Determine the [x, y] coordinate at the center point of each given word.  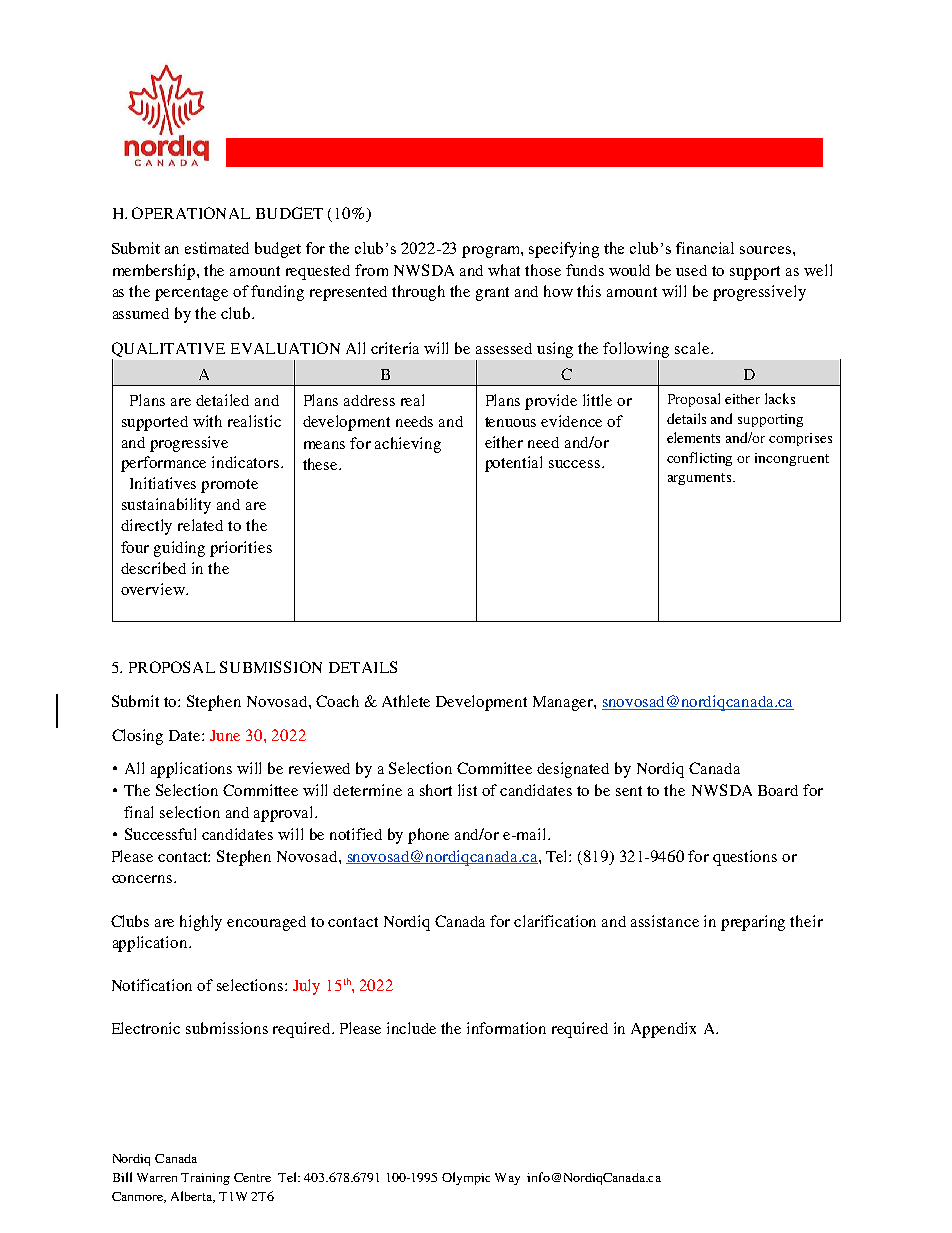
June [225, 735]
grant [492, 294]
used [691, 270]
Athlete [406, 701]
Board [778, 790]
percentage [191, 294]
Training [205, 1179]
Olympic [466, 1178]
